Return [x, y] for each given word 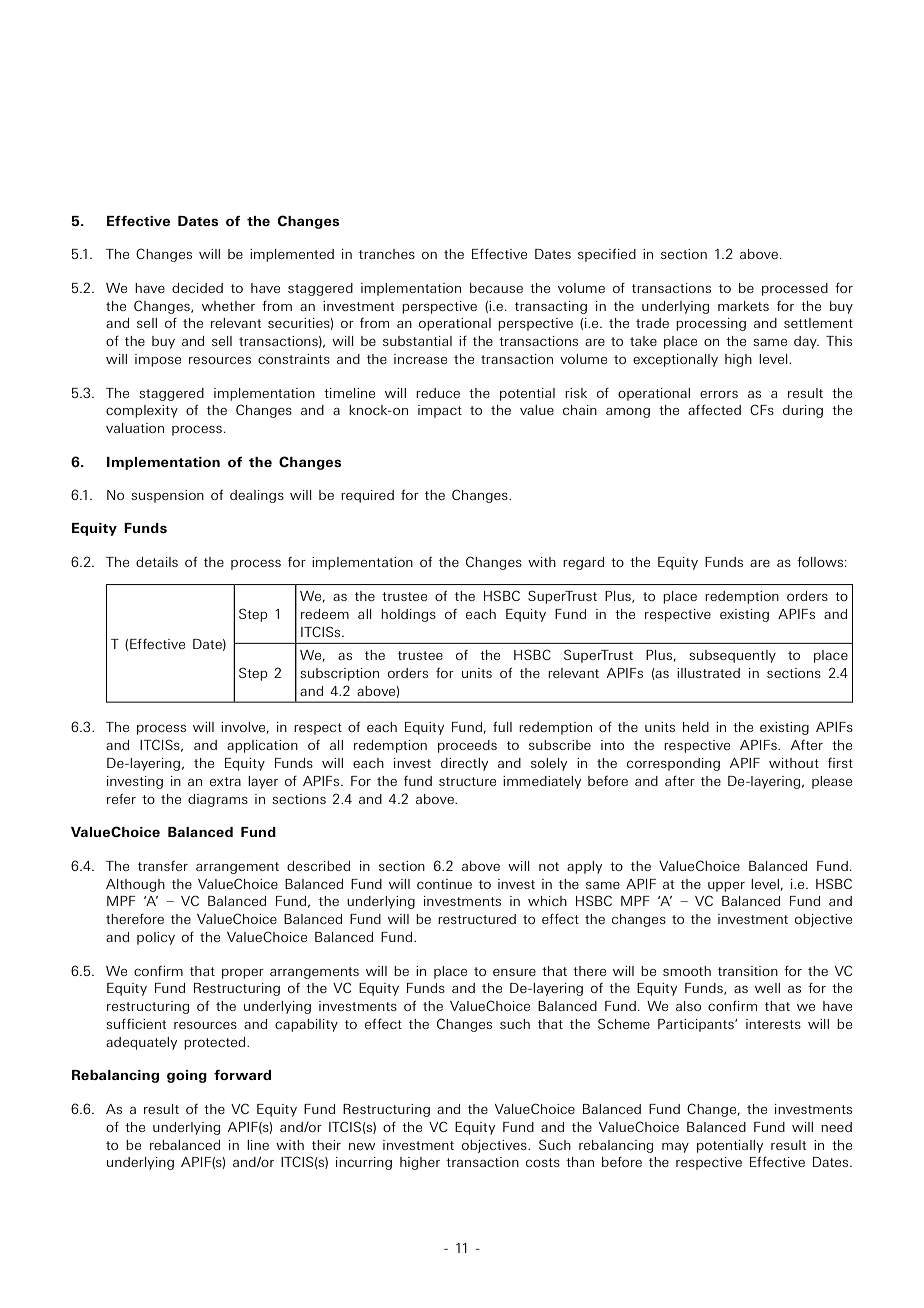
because [496, 288]
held [696, 727]
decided [197, 288]
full [502, 726]
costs [543, 1162]
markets [743, 306]
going [187, 1076]
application [262, 746]
